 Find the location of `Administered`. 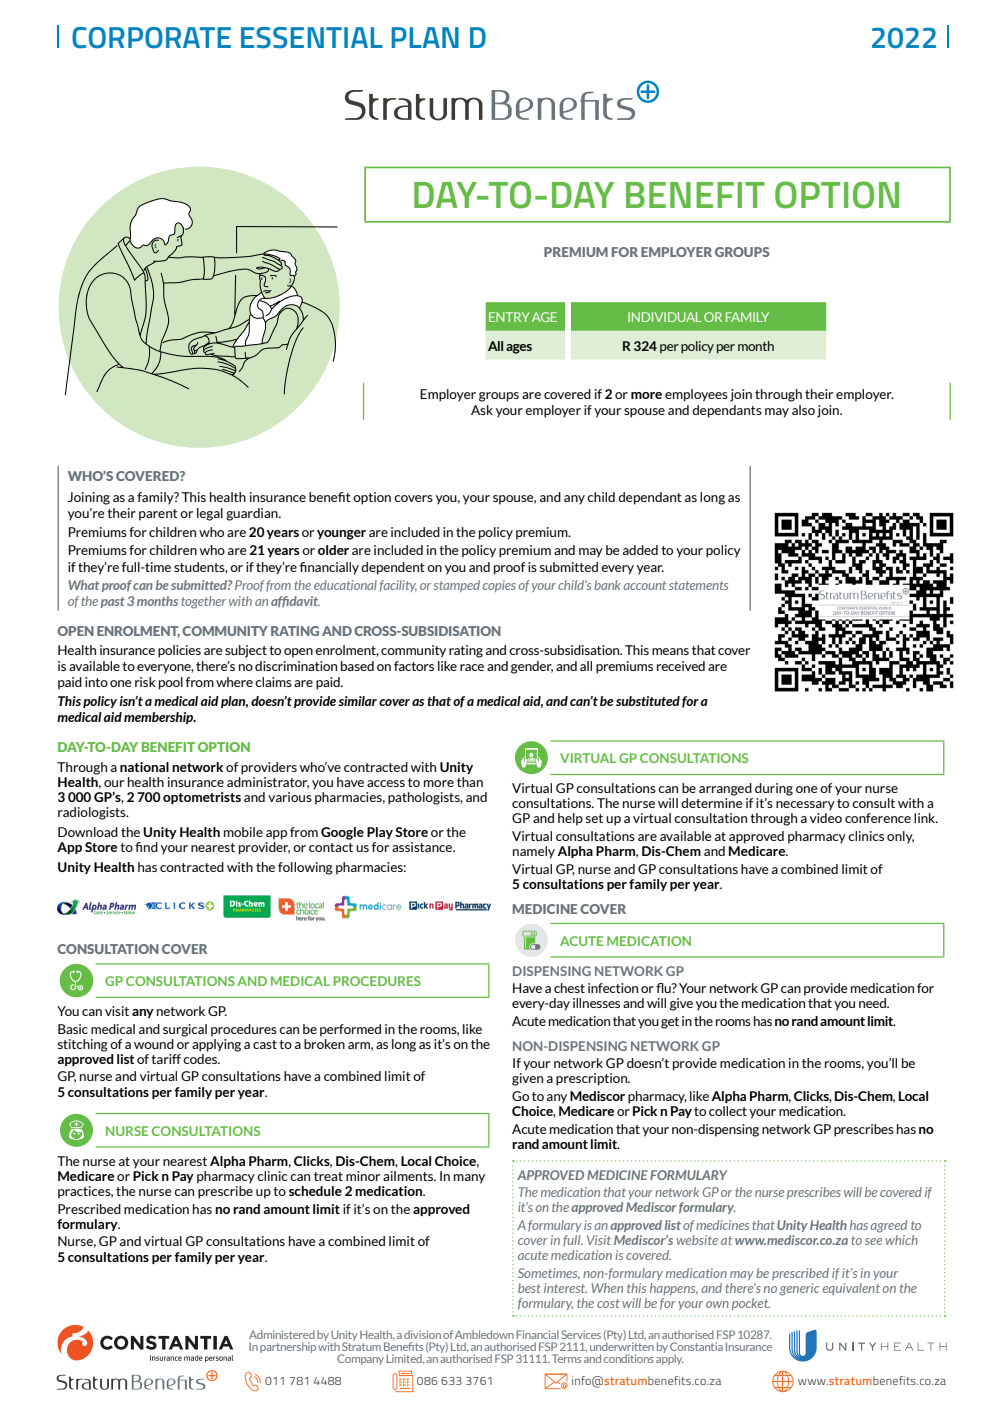

Administered is located at coordinates (282, 1334).
